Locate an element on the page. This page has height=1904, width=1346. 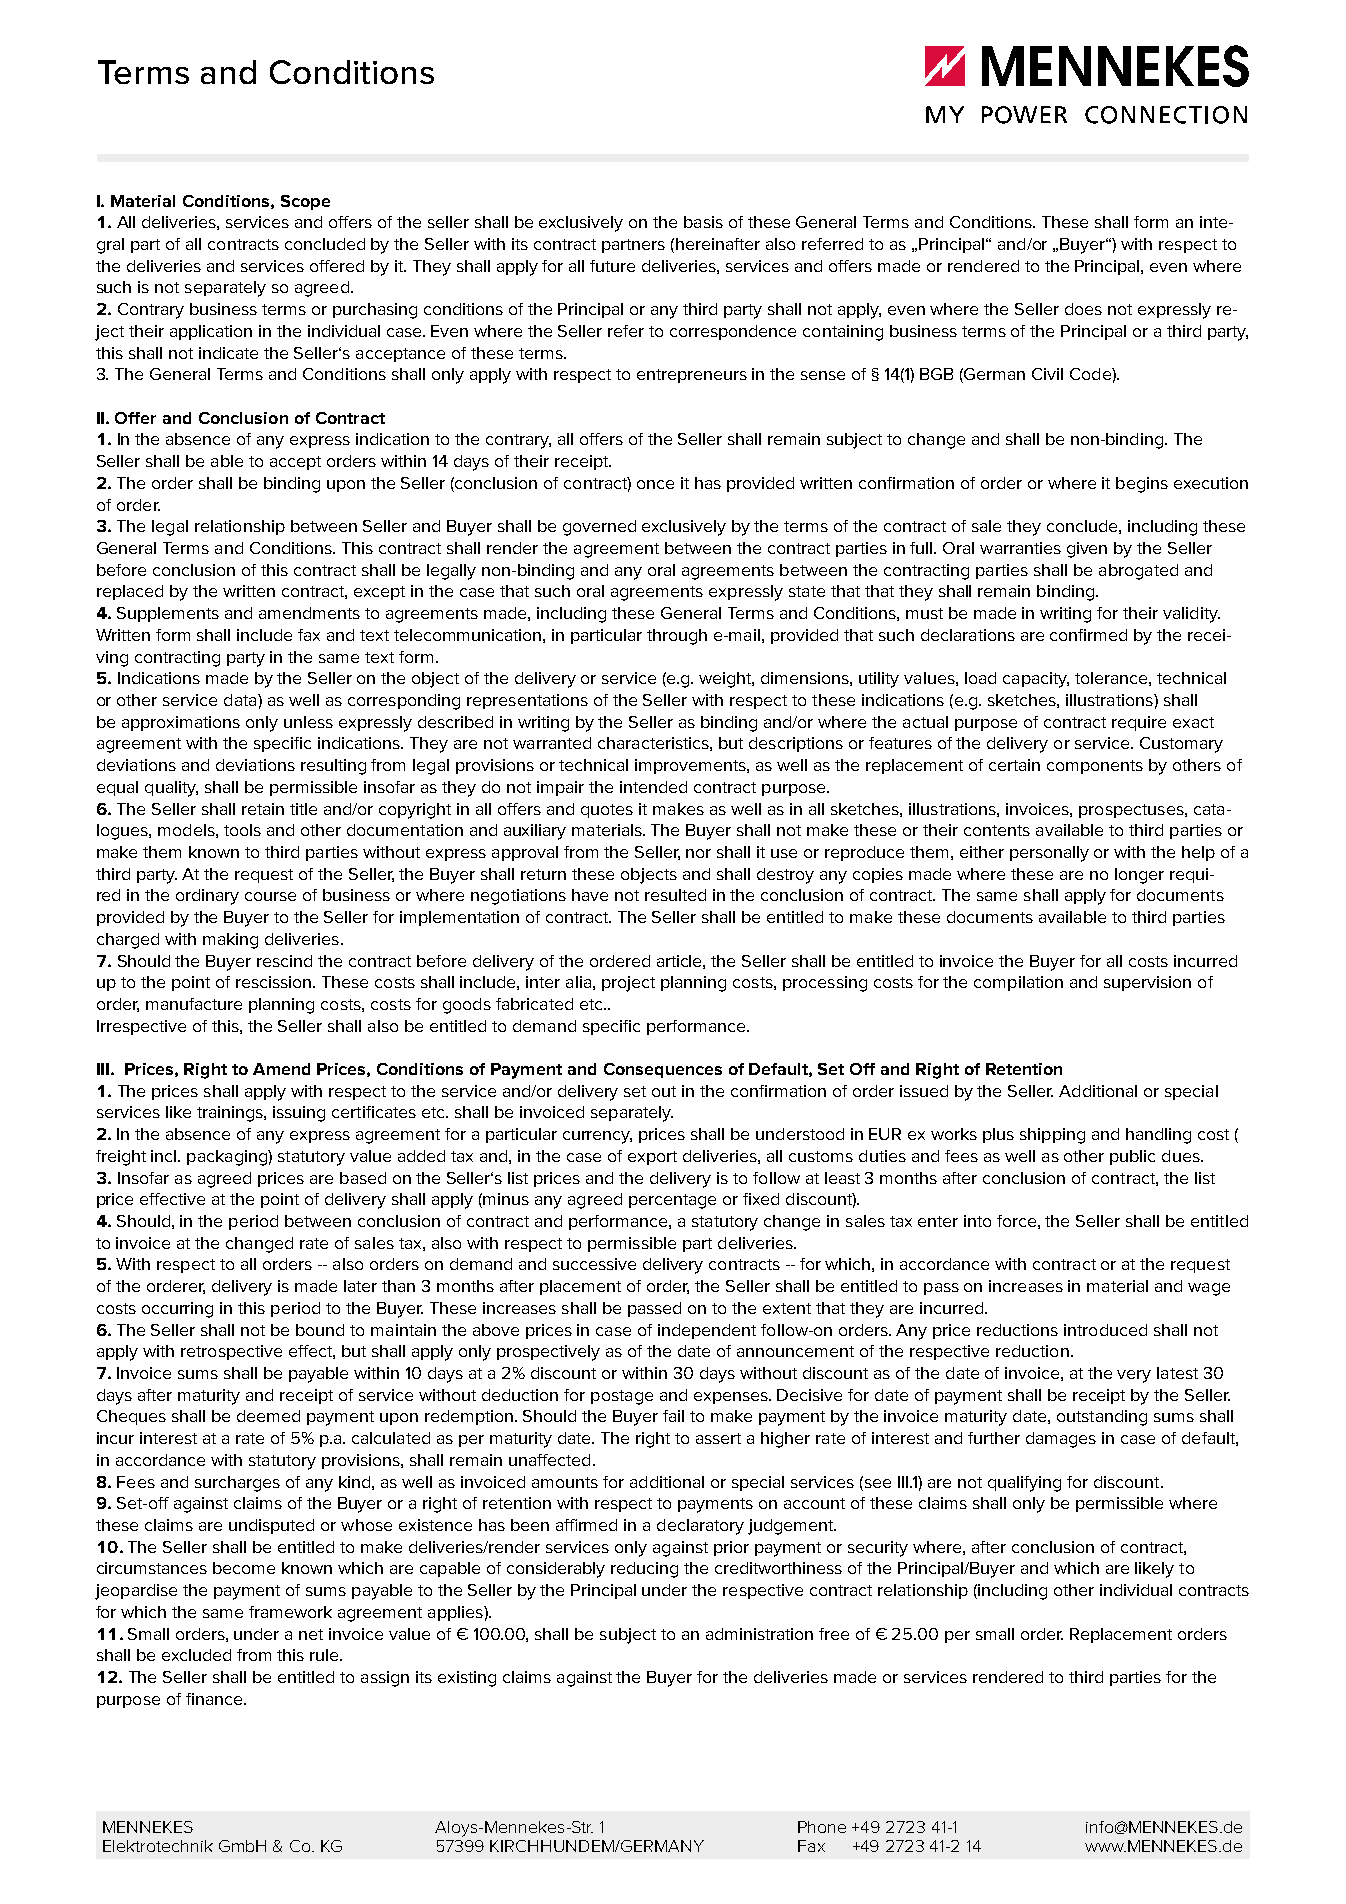
Consequences is located at coordinates (663, 1070).
